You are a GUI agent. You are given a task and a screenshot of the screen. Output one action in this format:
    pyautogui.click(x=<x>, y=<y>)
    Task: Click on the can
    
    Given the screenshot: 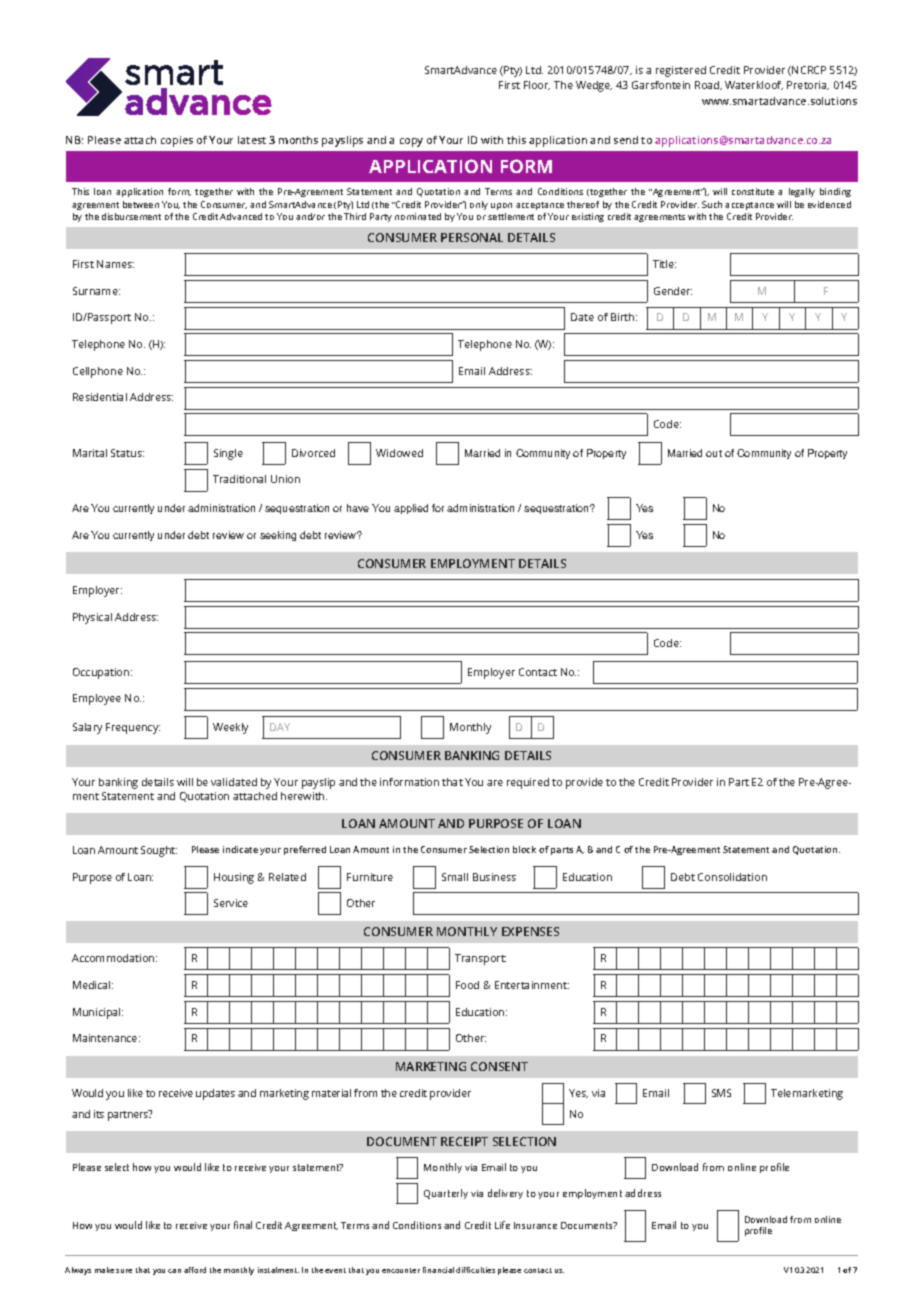 What is the action you would take?
    pyautogui.click(x=174, y=1271)
